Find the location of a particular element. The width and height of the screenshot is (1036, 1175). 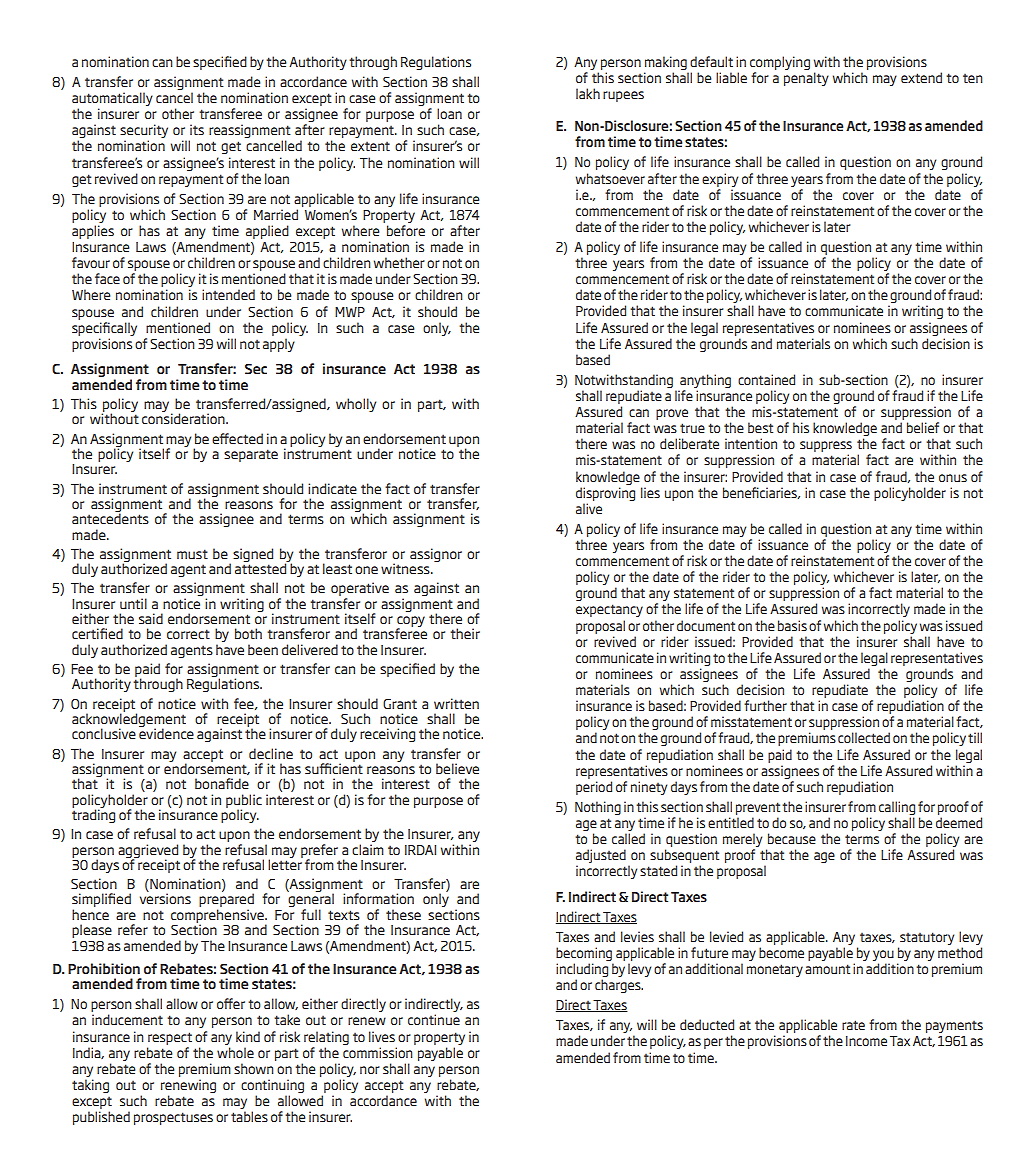

said is located at coordinates (151, 618).
